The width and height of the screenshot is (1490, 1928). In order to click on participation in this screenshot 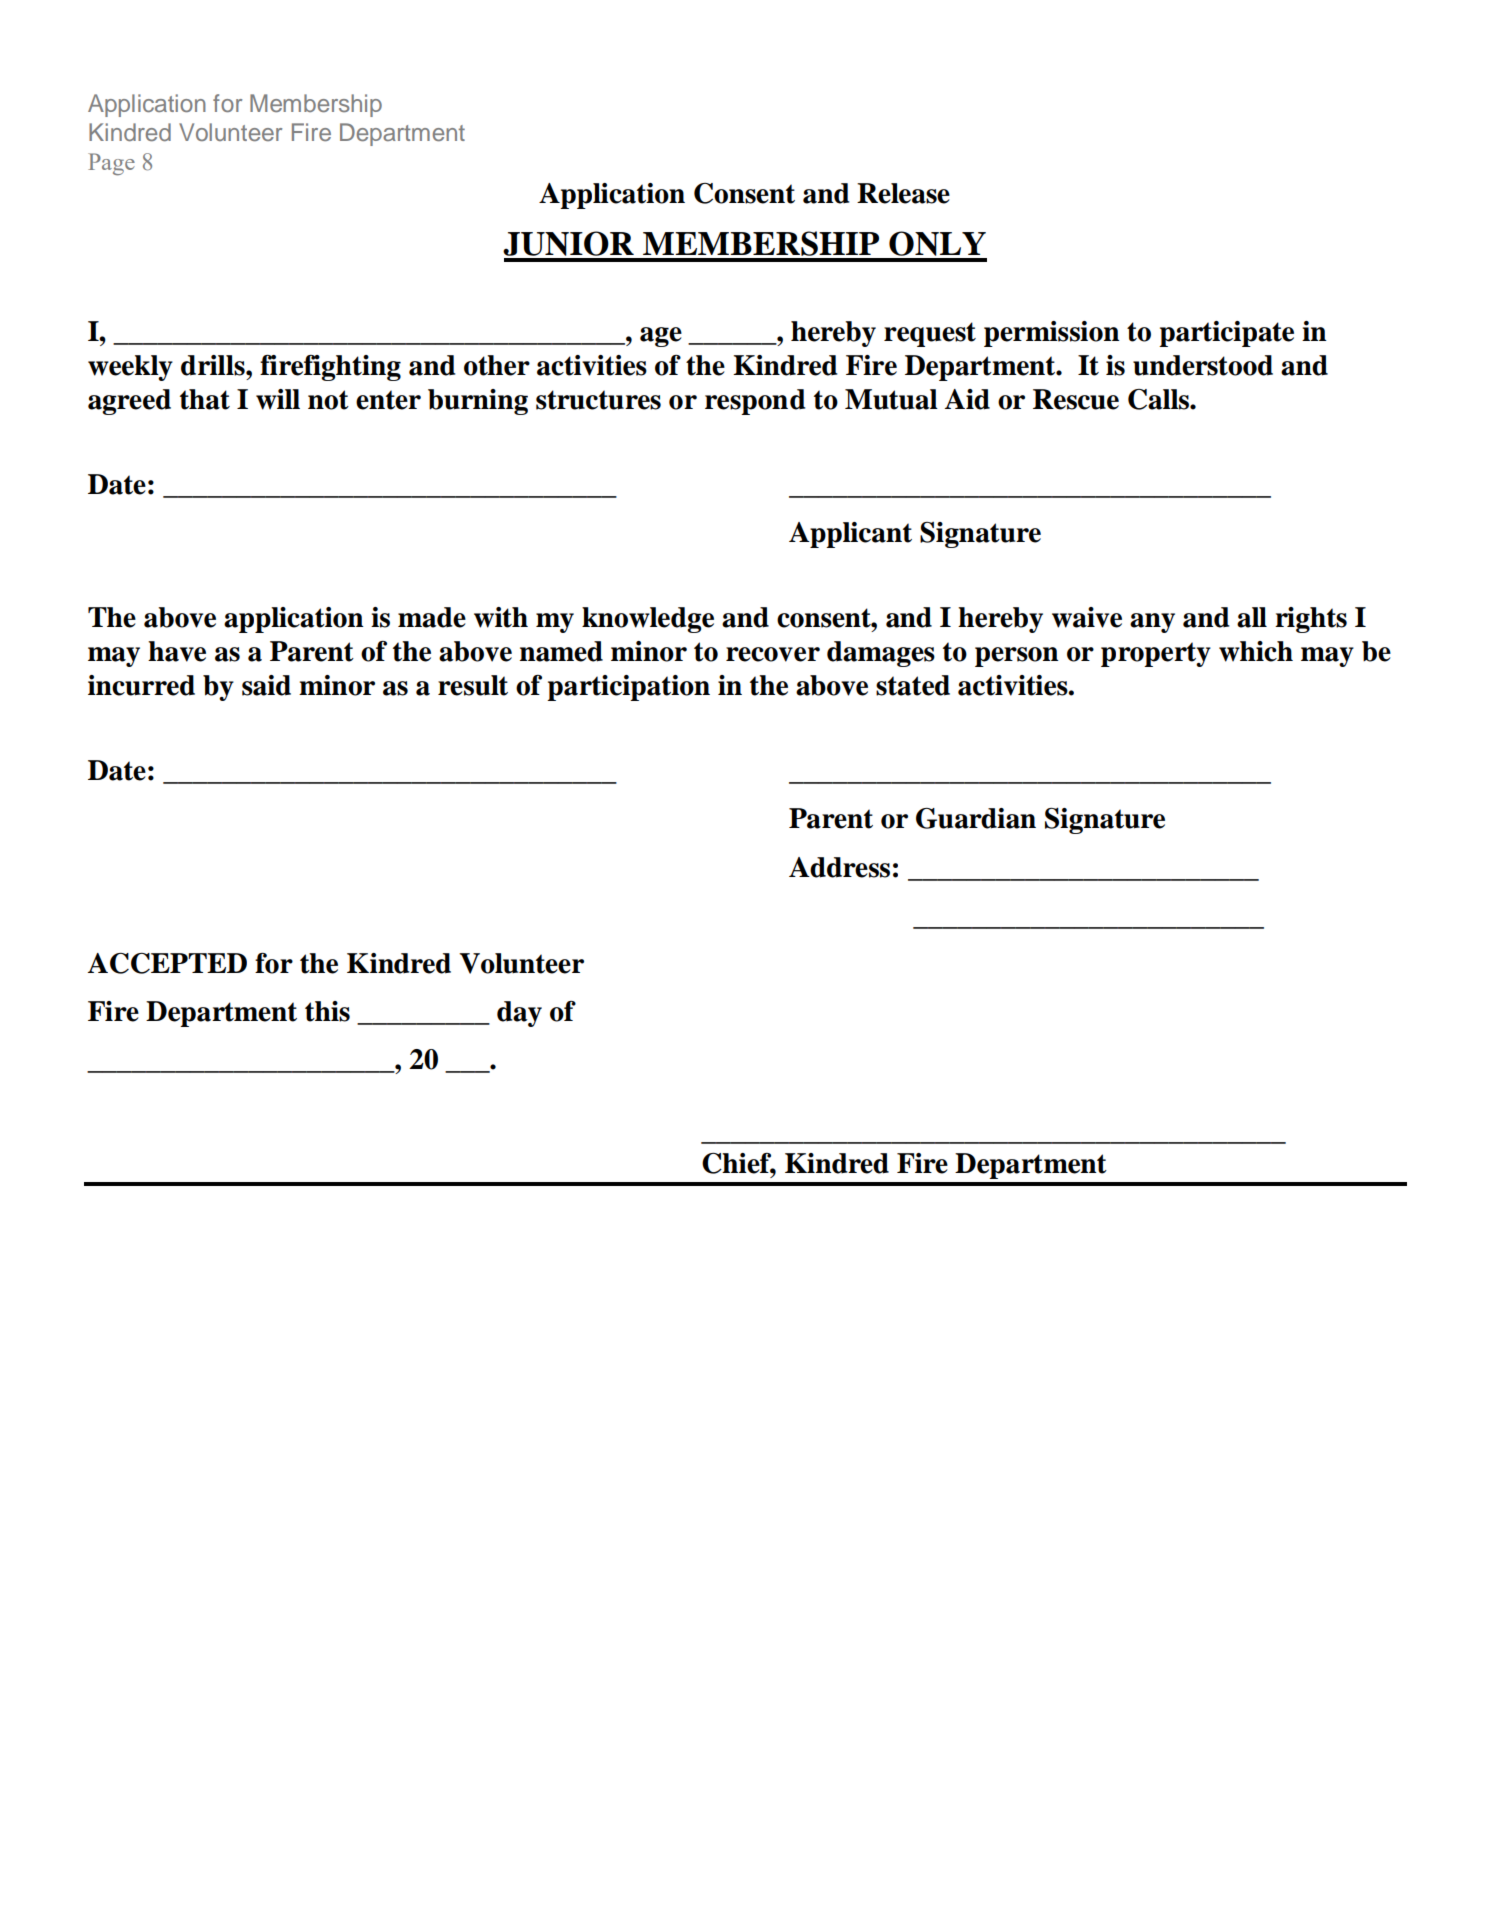, I will do `click(628, 688)`.
